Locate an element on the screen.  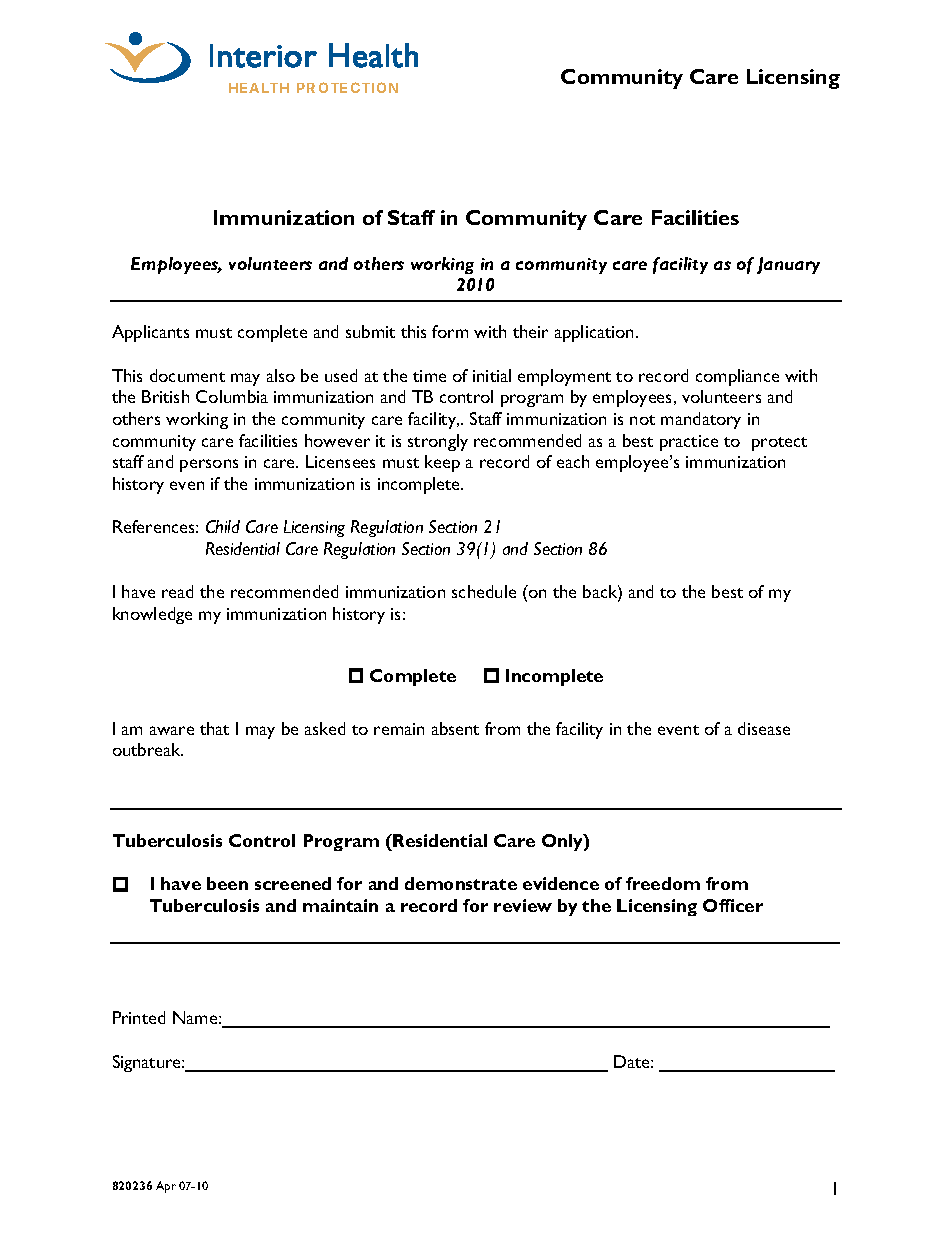
Apr is located at coordinates (166, 1187).
